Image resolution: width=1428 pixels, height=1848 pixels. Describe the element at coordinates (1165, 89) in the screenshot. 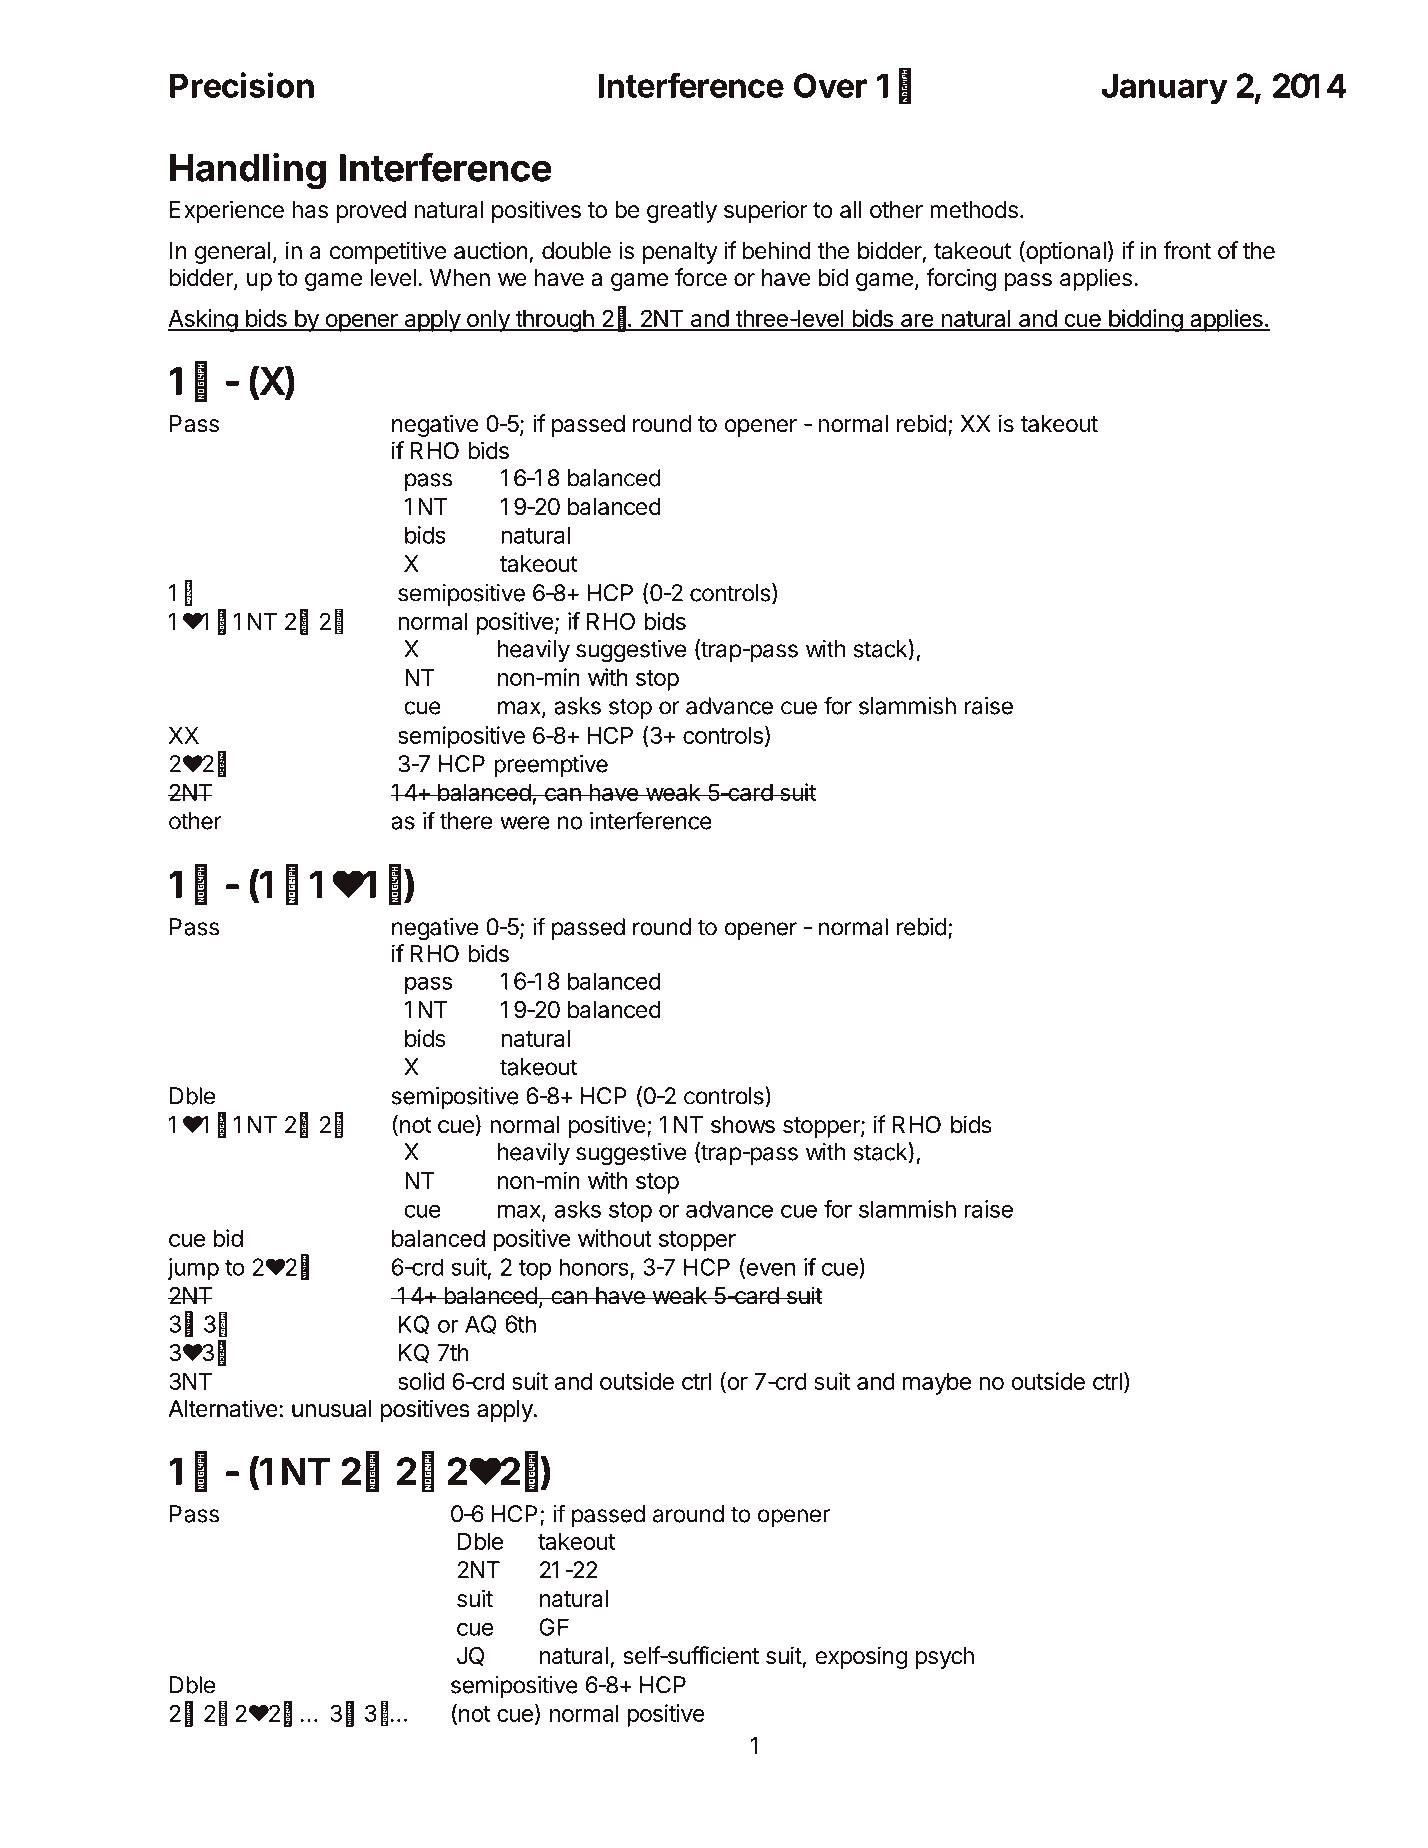

I see `January` at that location.
